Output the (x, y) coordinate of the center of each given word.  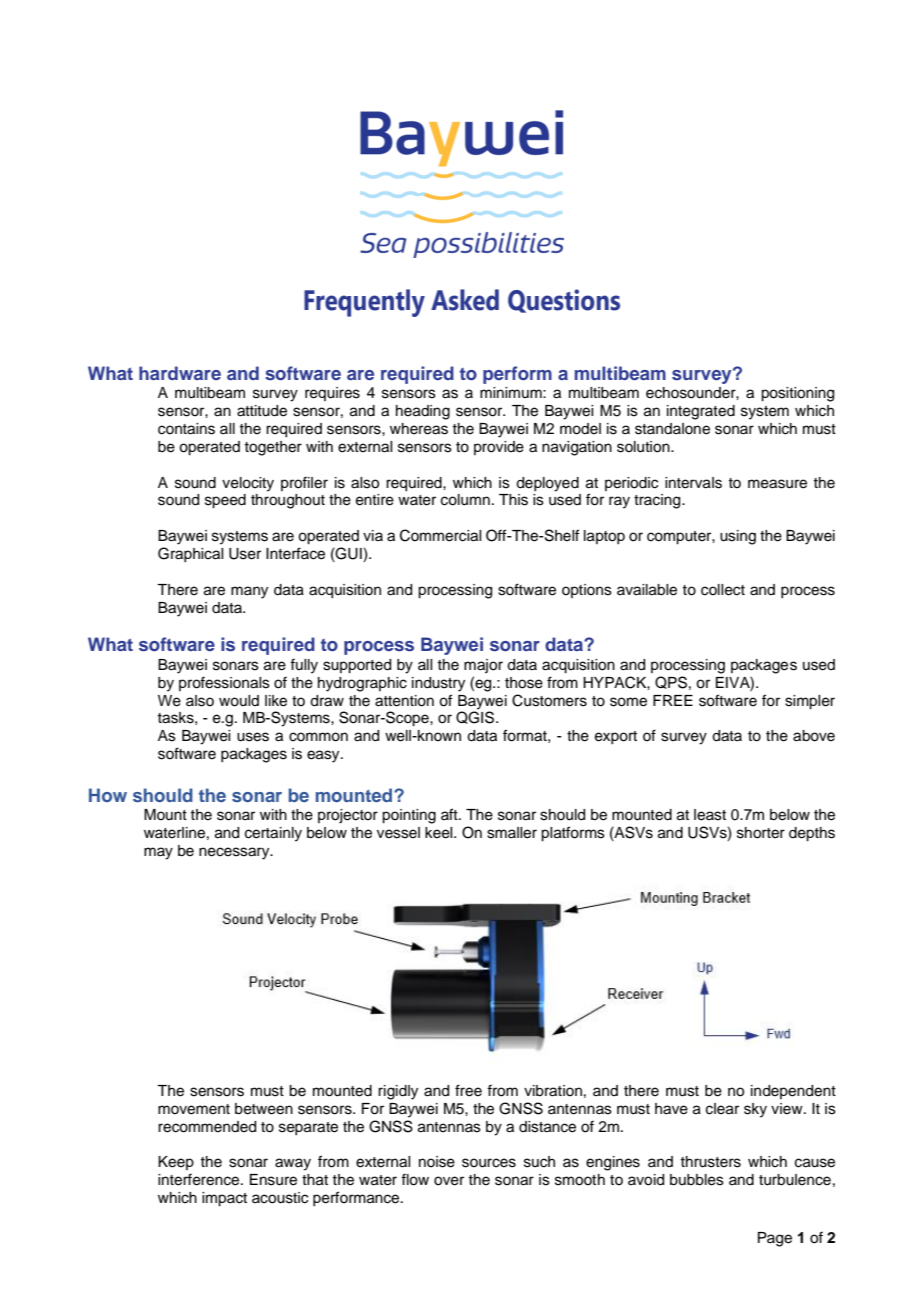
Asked (465, 300)
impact (224, 1199)
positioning (797, 394)
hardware (180, 373)
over (449, 1181)
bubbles (697, 1180)
